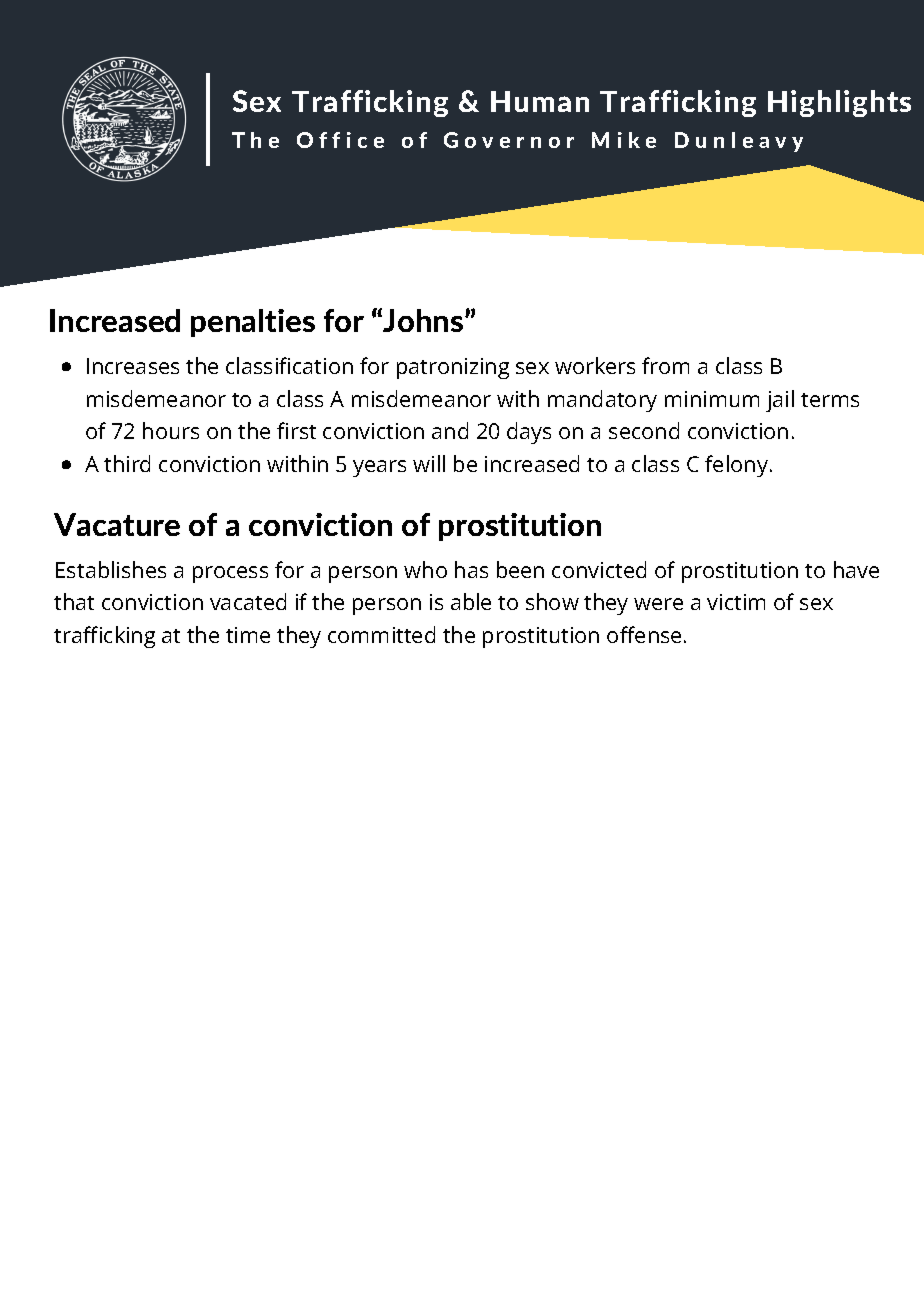 This screenshot has height=1308, width=924. What do you see at coordinates (133, 366) in the screenshot?
I see `Increases` at bounding box center [133, 366].
